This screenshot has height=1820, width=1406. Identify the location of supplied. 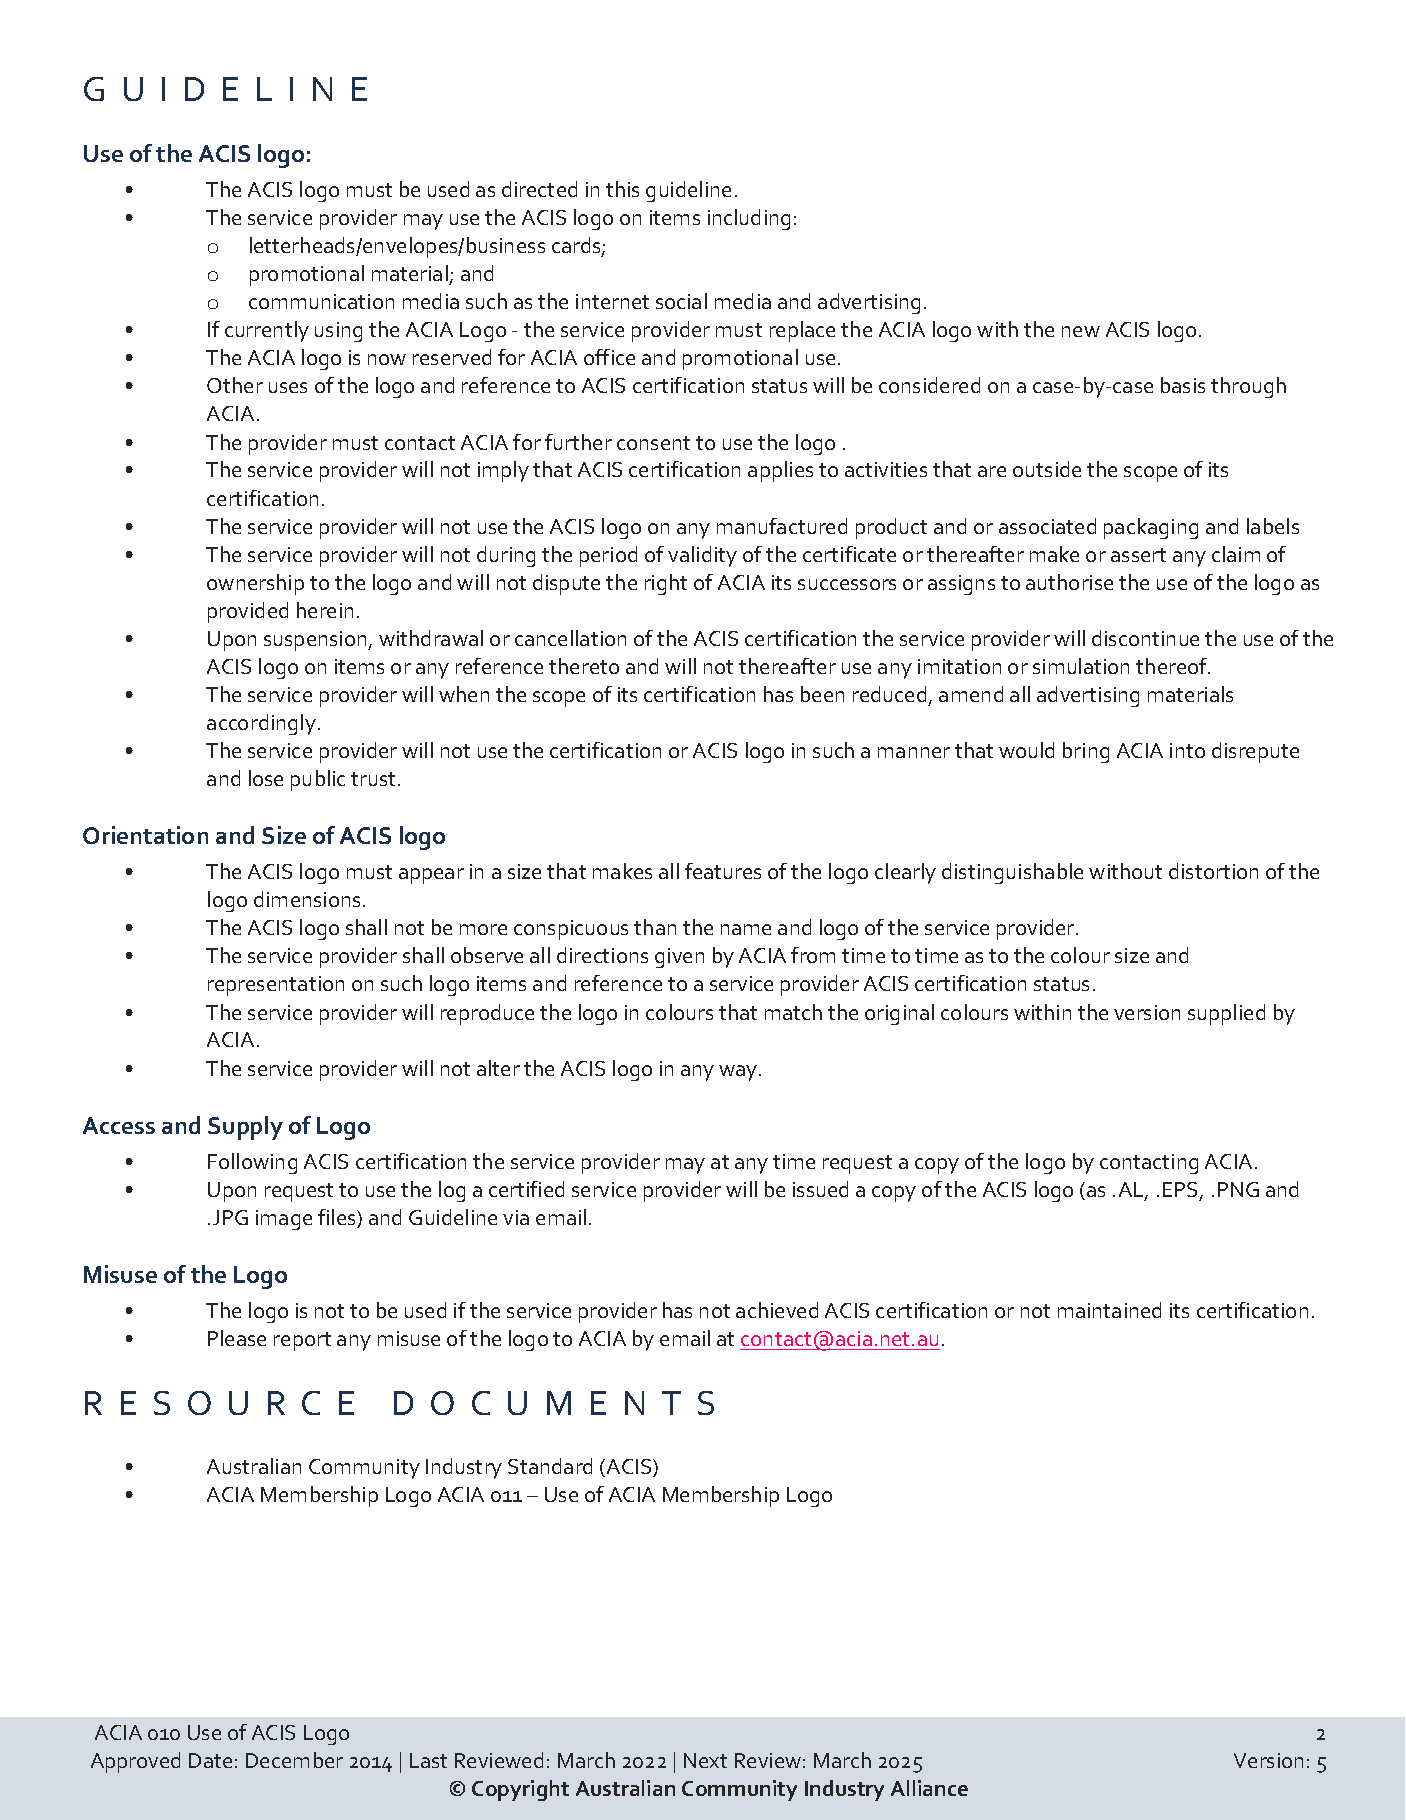
(1226, 1014).
